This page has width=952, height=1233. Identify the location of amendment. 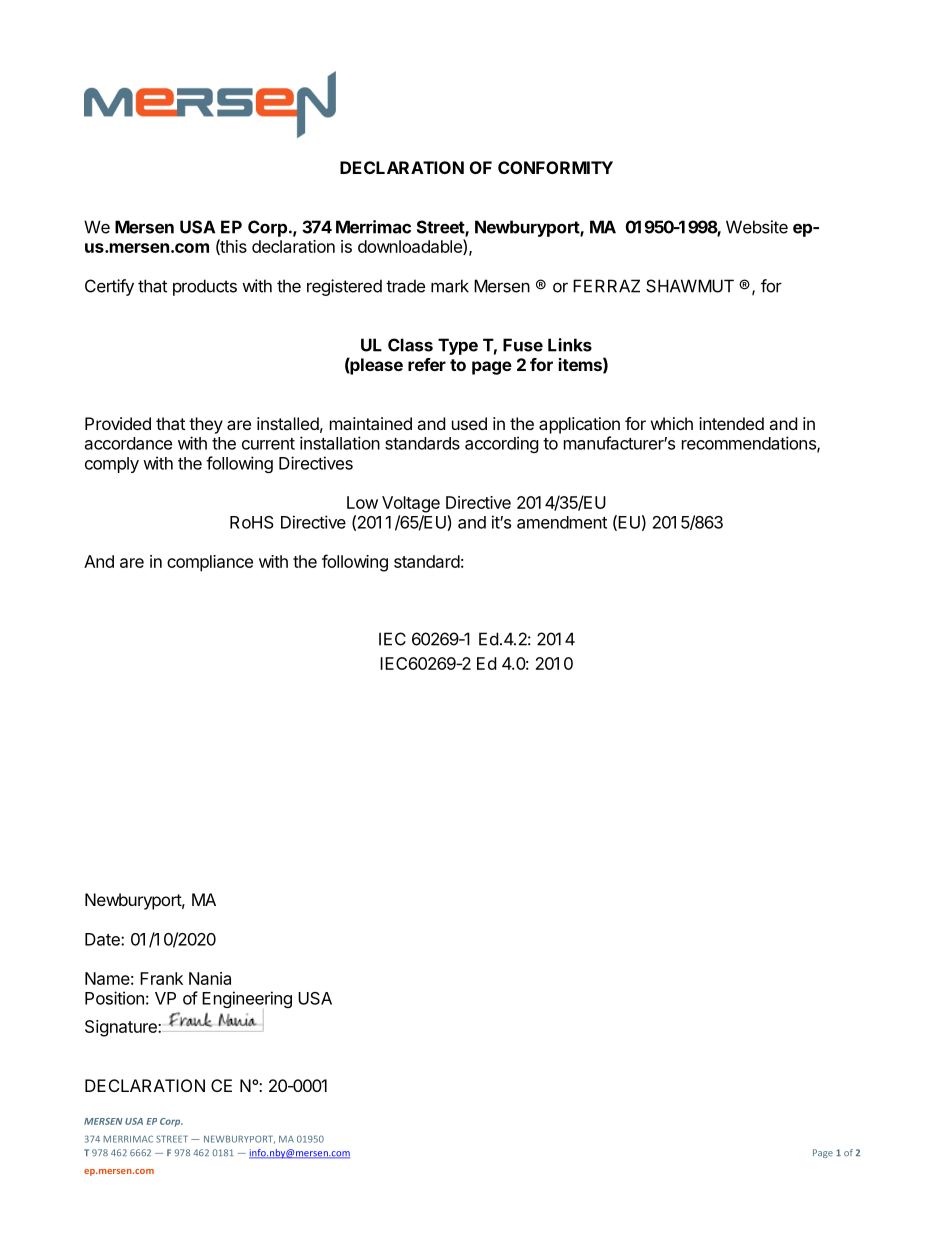
(562, 522).
